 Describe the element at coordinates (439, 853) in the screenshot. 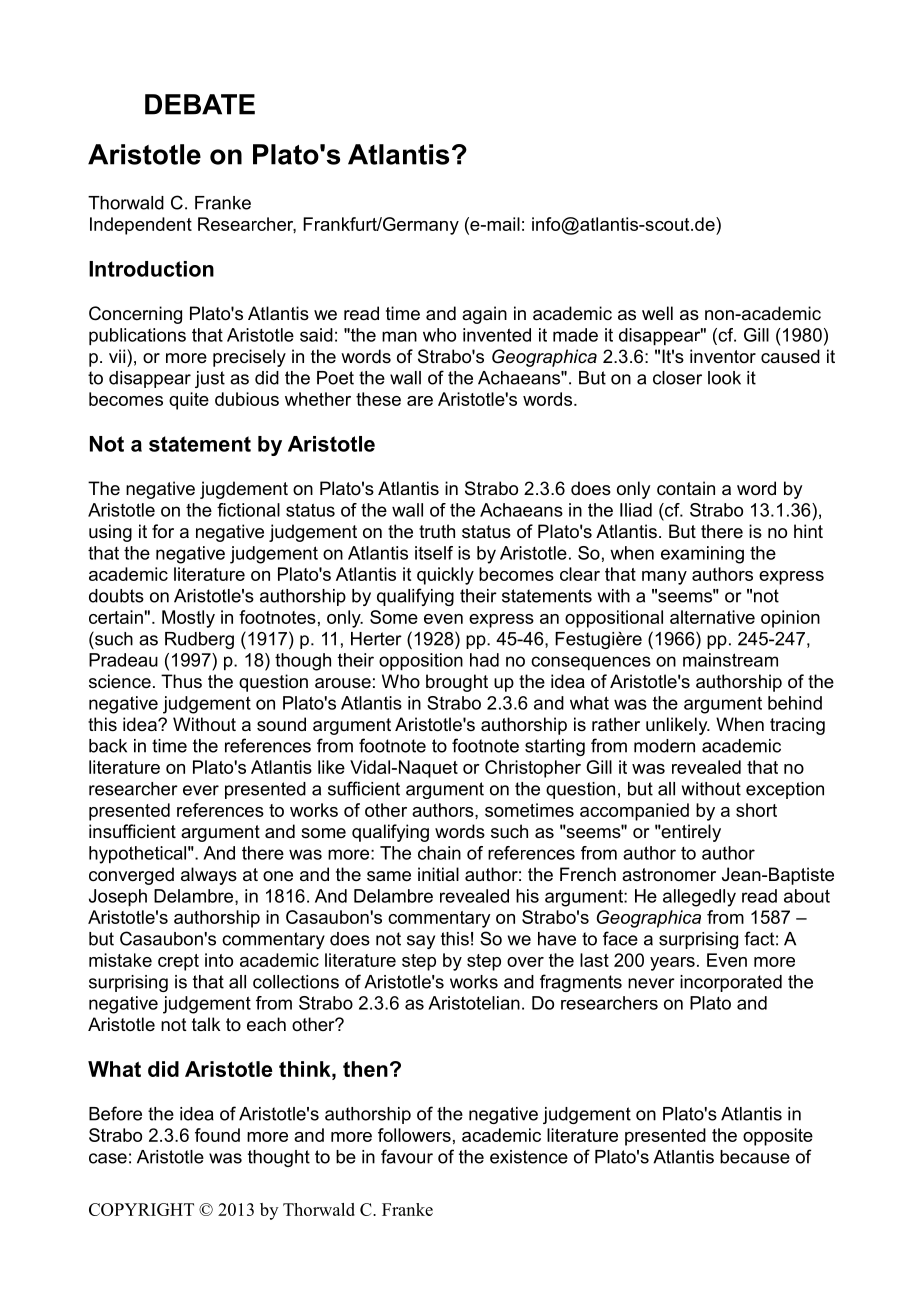

I see `chain` at that location.
